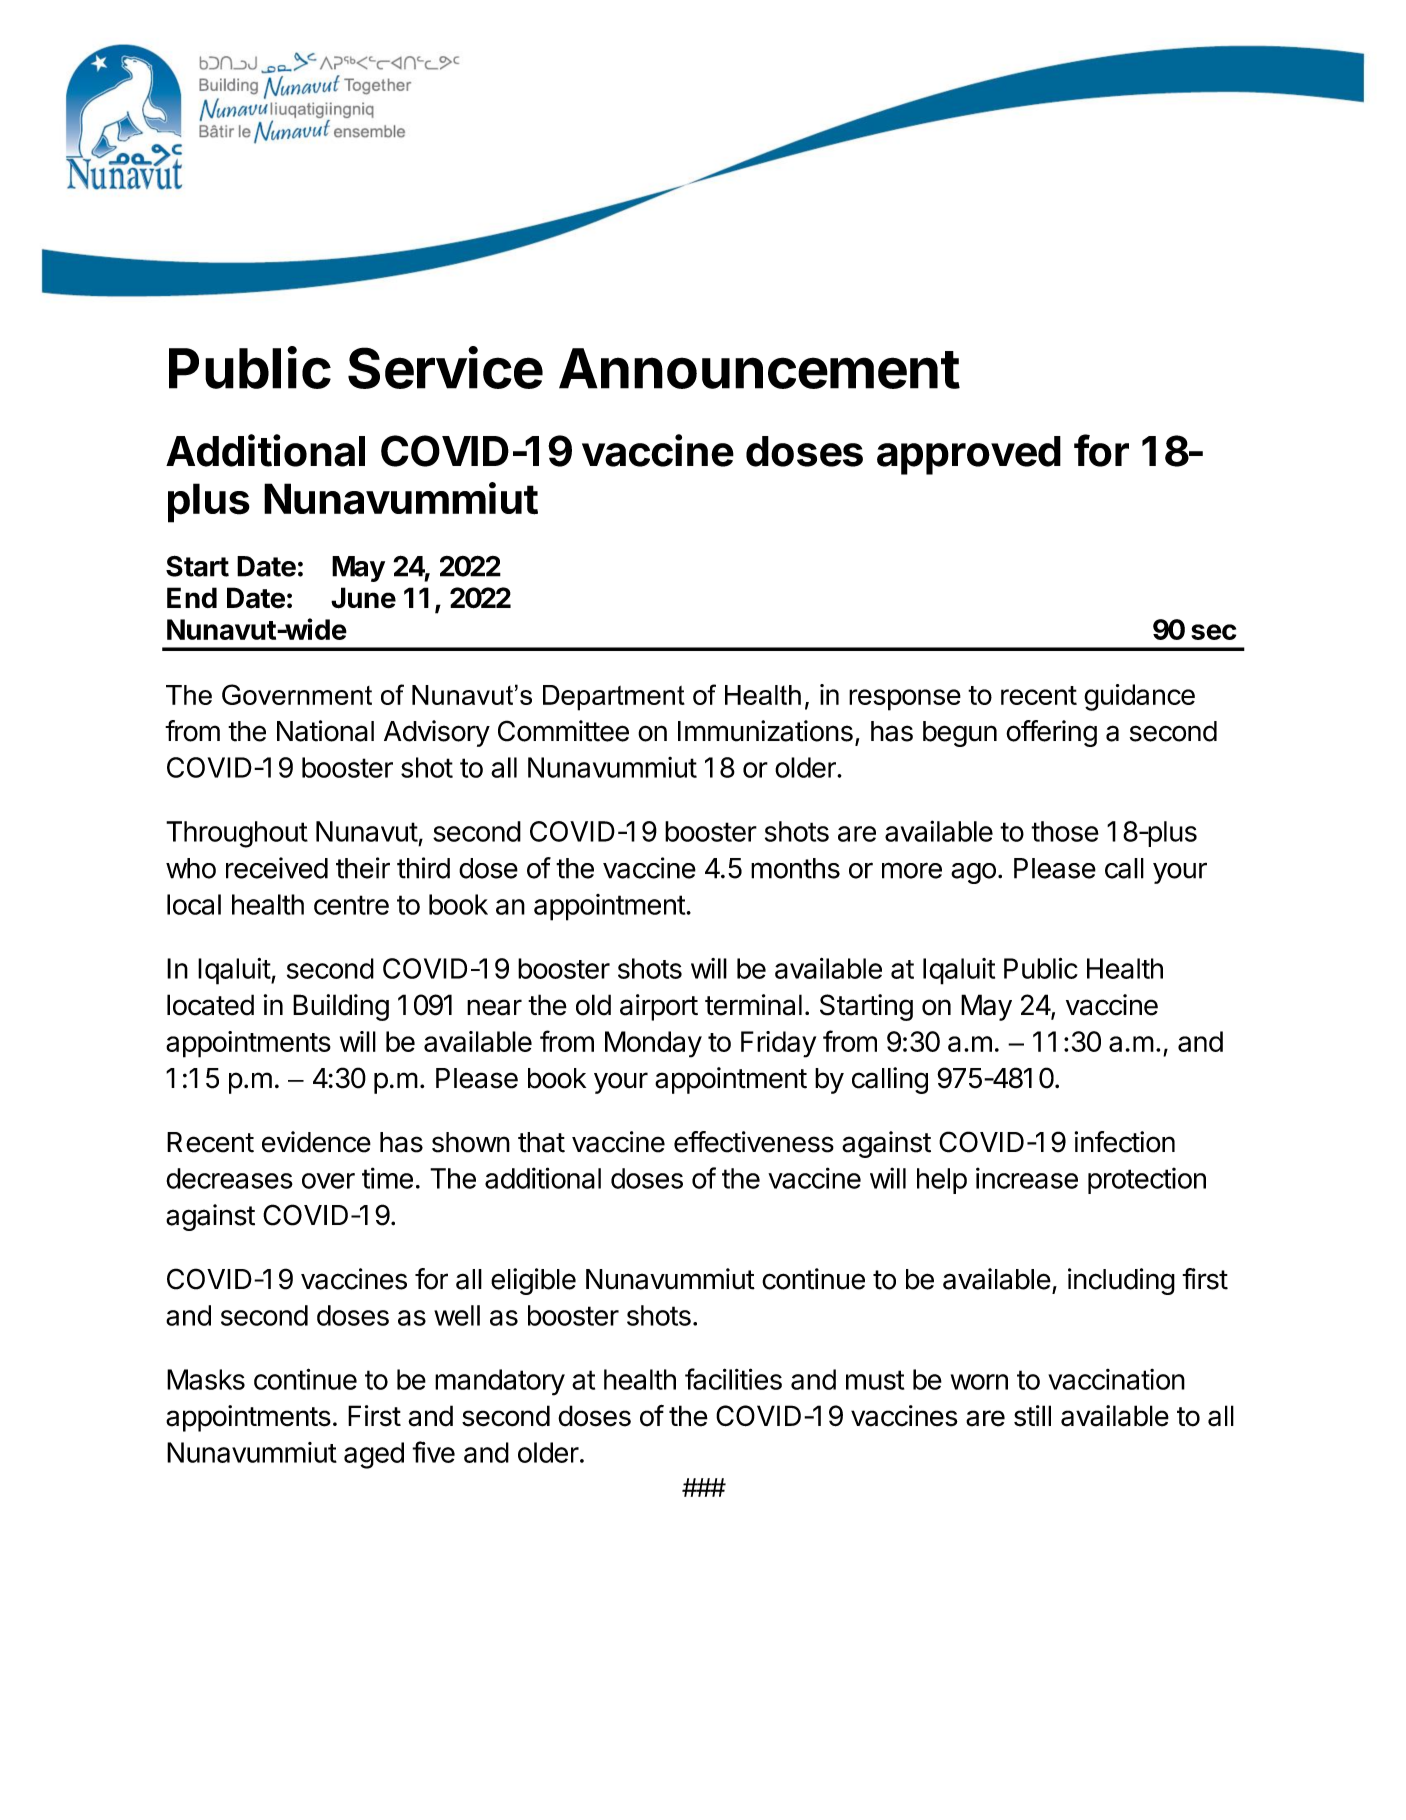 The height and width of the image is (1820, 1406). Describe the element at coordinates (445, 367) in the image. I see `Service` at that location.
